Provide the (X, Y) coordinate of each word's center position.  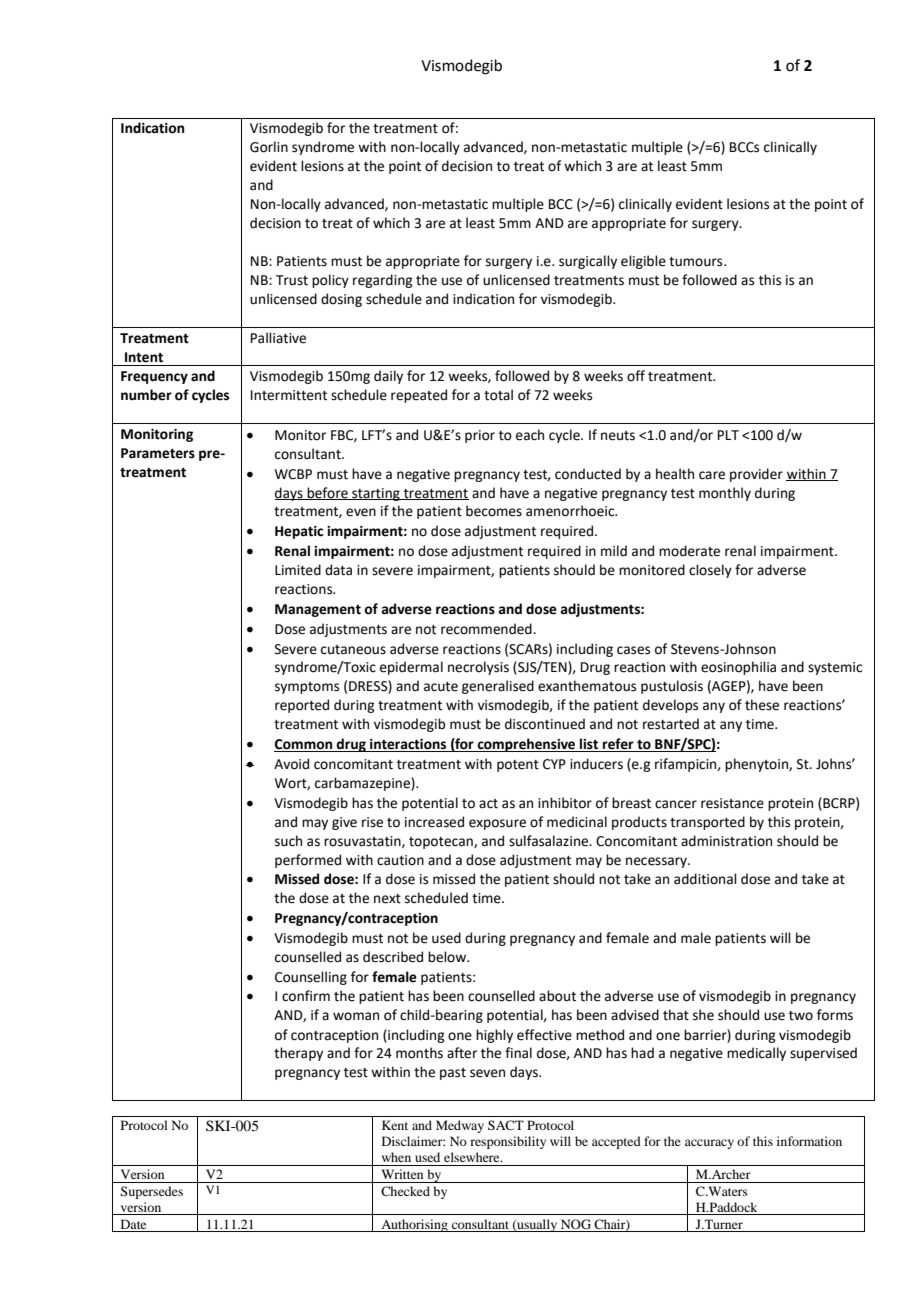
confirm (306, 996)
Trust (292, 280)
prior (480, 436)
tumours (697, 262)
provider (756, 475)
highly (494, 1036)
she (703, 1015)
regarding (382, 281)
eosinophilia (738, 668)
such (288, 841)
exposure (497, 824)
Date (133, 1224)
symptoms (307, 688)
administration (726, 841)
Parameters (158, 453)
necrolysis (478, 668)
